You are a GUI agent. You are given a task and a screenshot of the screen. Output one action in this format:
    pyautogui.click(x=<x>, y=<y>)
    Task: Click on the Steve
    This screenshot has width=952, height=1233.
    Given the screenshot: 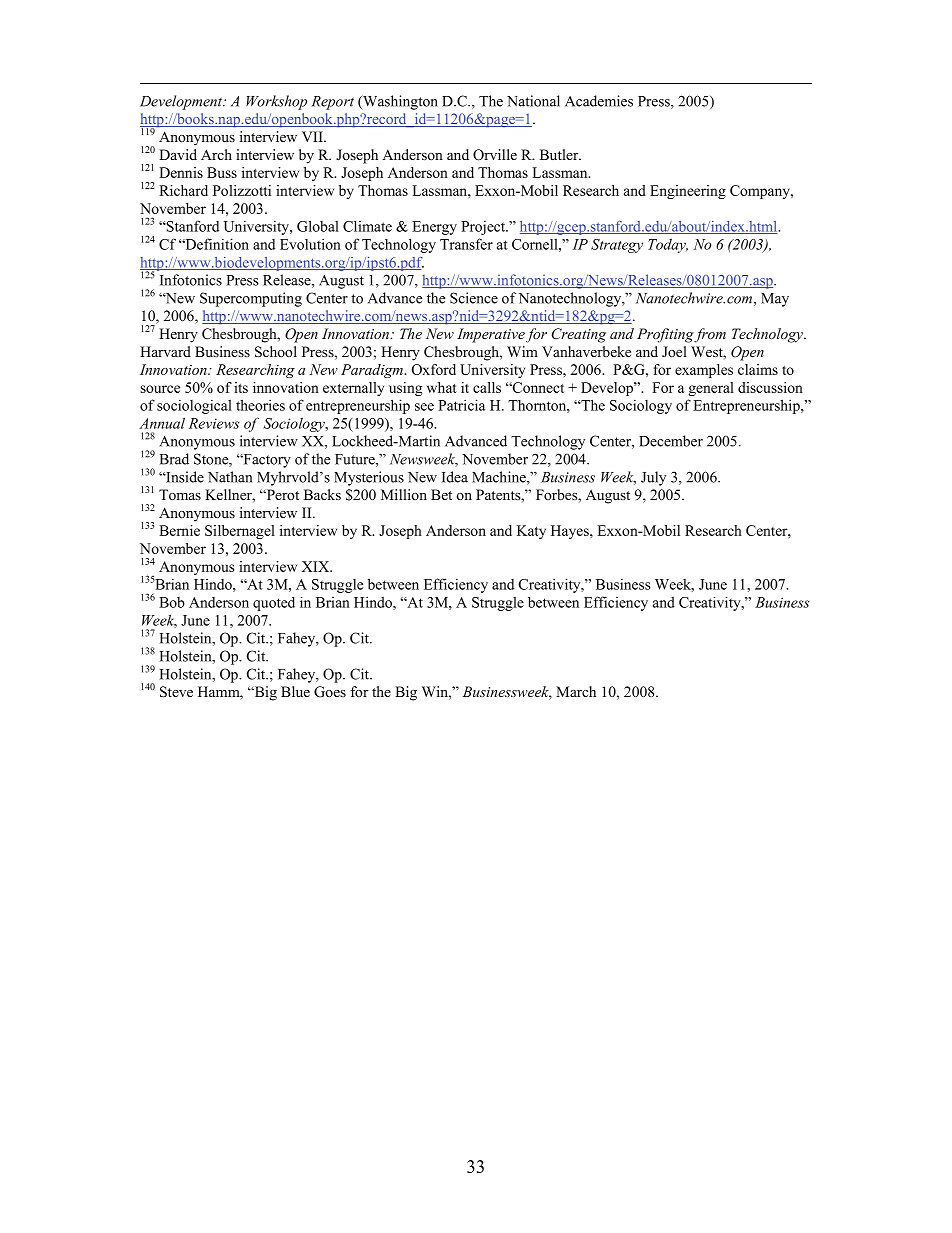 What is the action you would take?
    pyautogui.click(x=176, y=692)
